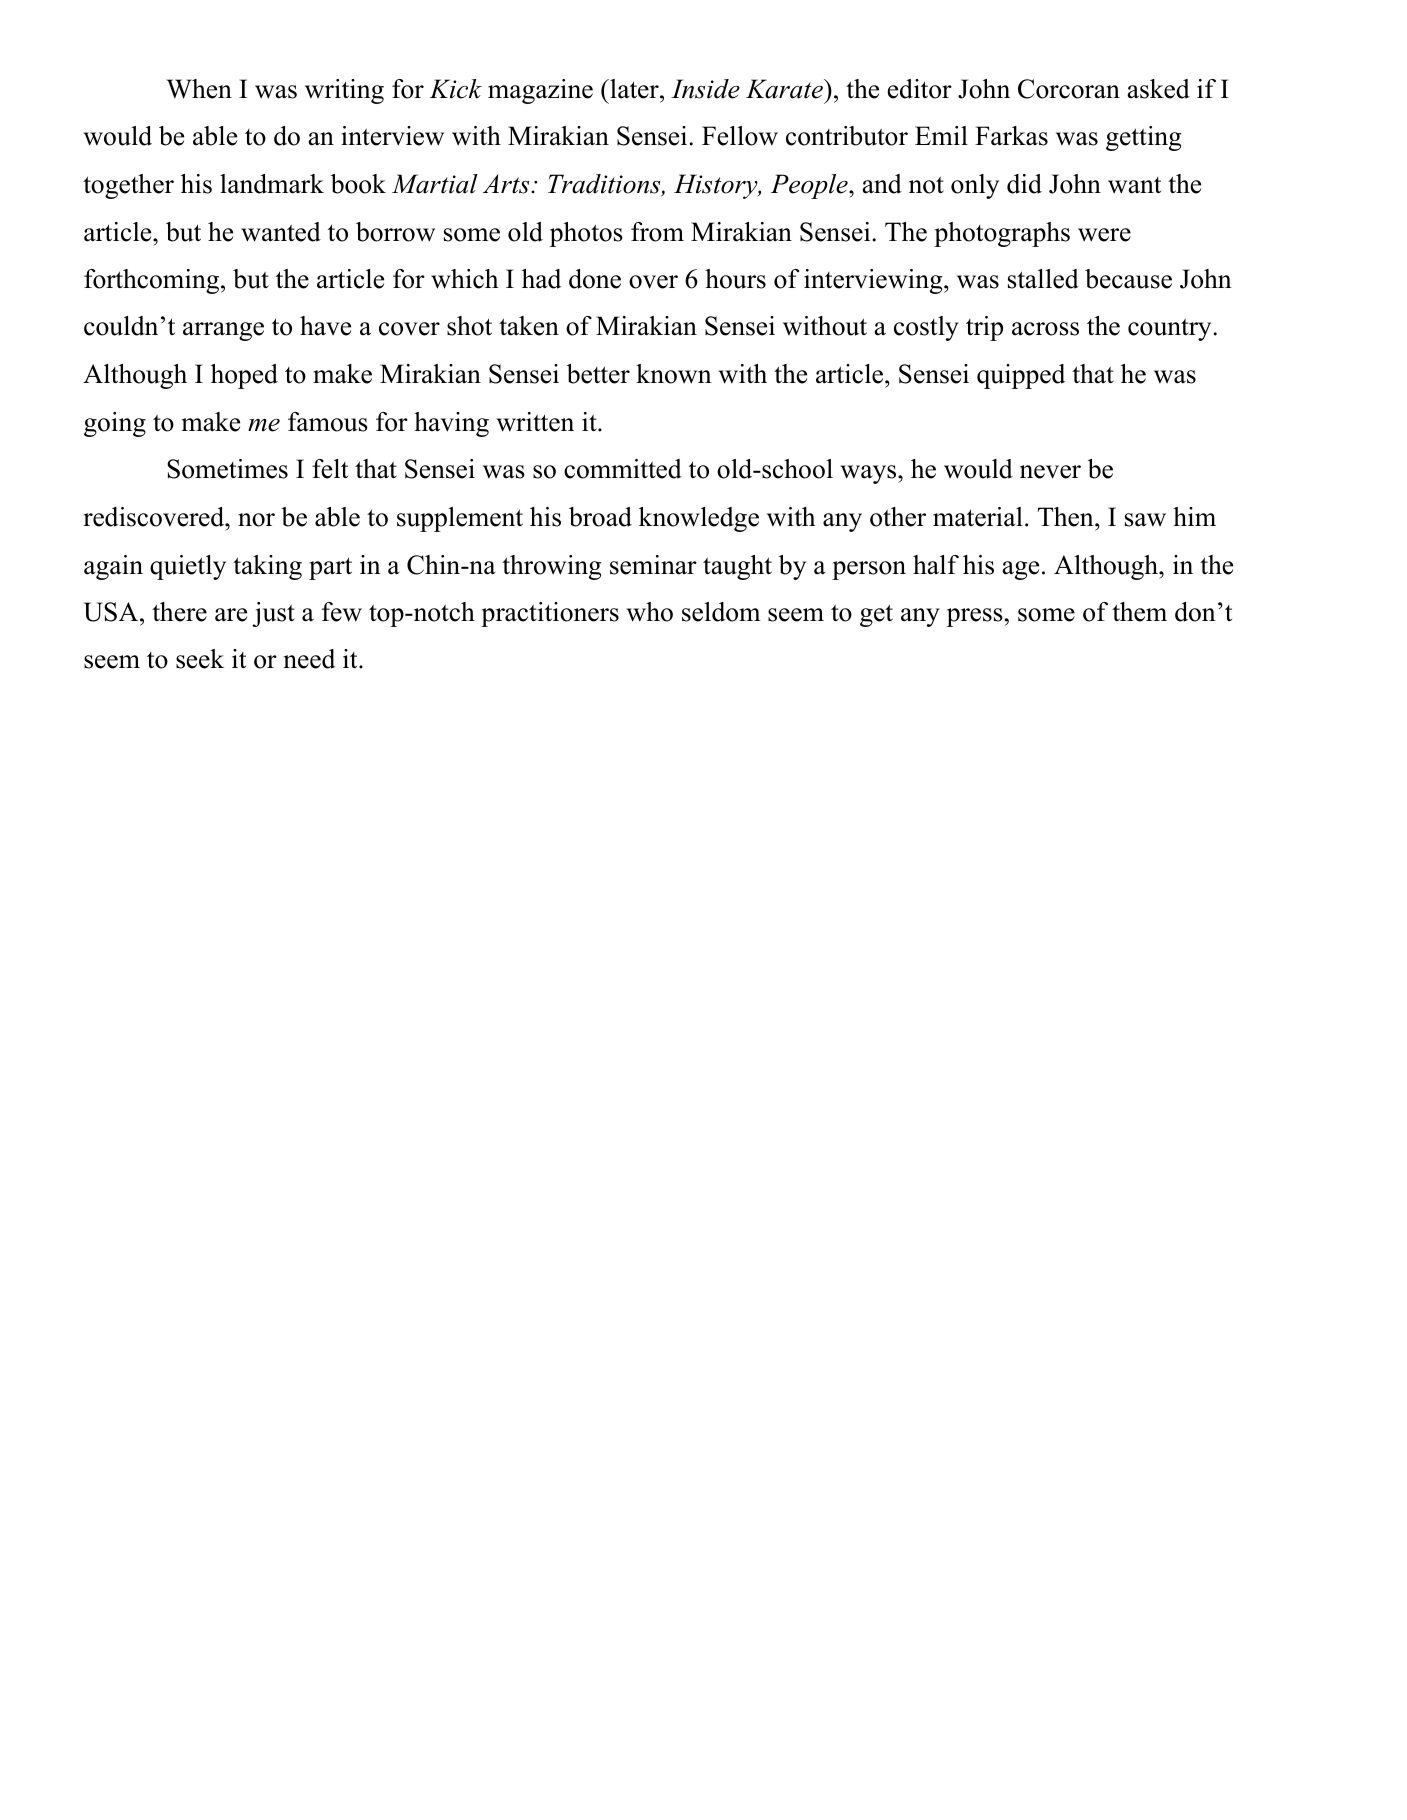 This document has width=1407, height=1820. What do you see at coordinates (1069, 89) in the document?
I see `Corcoran` at bounding box center [1069, 89].
